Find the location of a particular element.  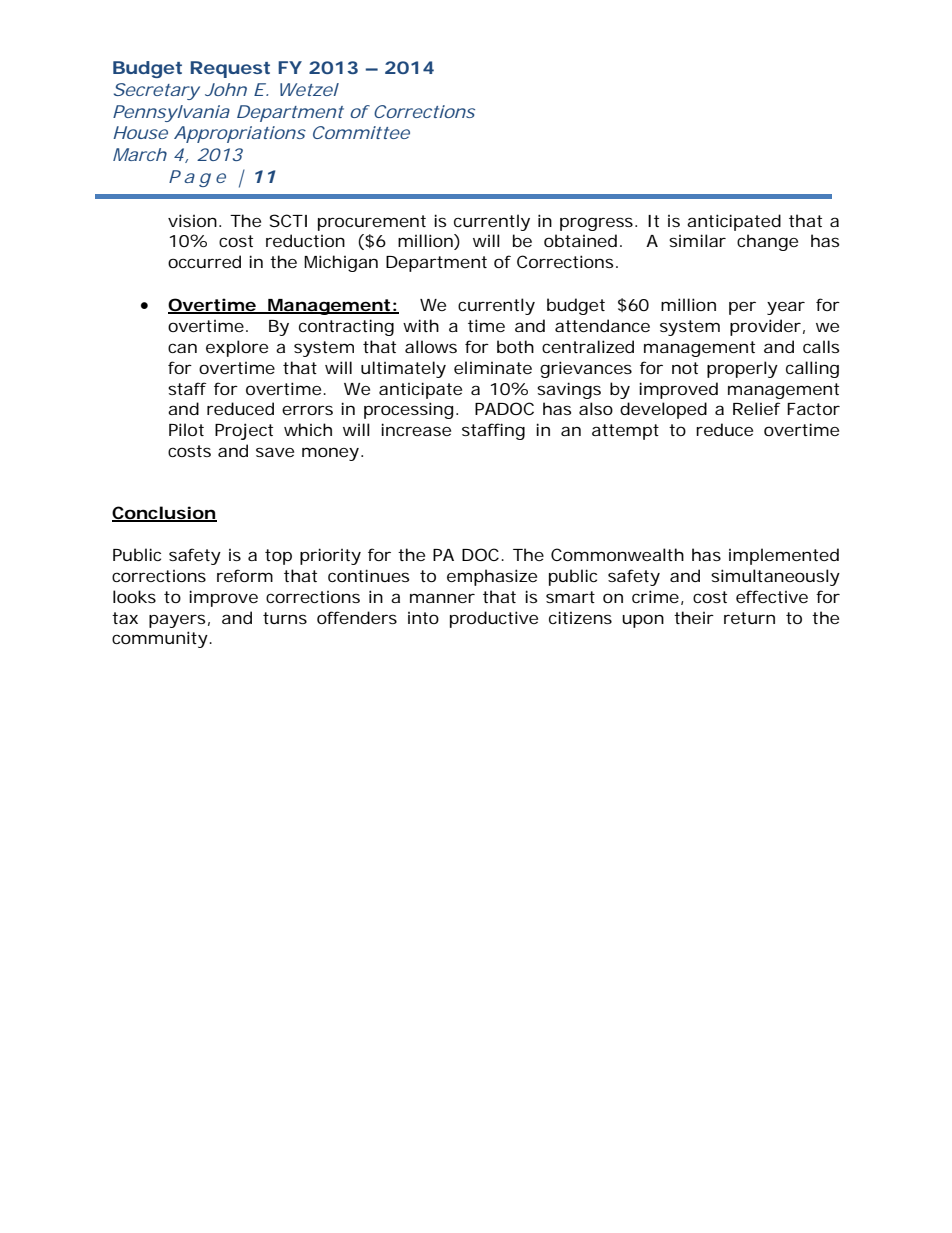

increase is located at coordinates (416, 429).
